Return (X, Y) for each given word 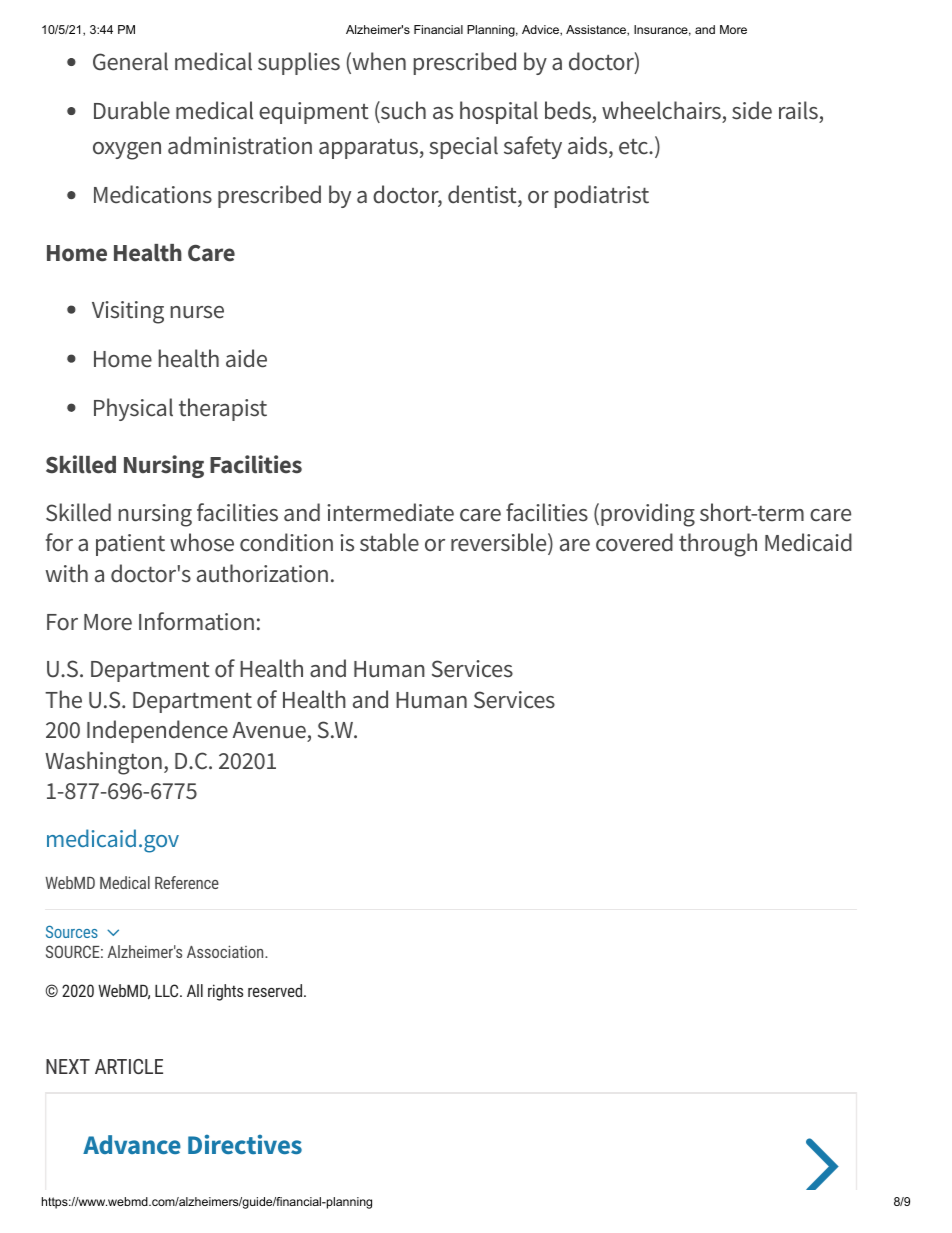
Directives (245, 1144)
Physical (133, 409)
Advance (132, 1144)
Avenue (269, 730)
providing (648, 515)
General (130, 61)
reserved (276, 990)
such (402, 112)
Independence (157, 731)
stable (389, 542)
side (752, 110)
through (718, 545)
